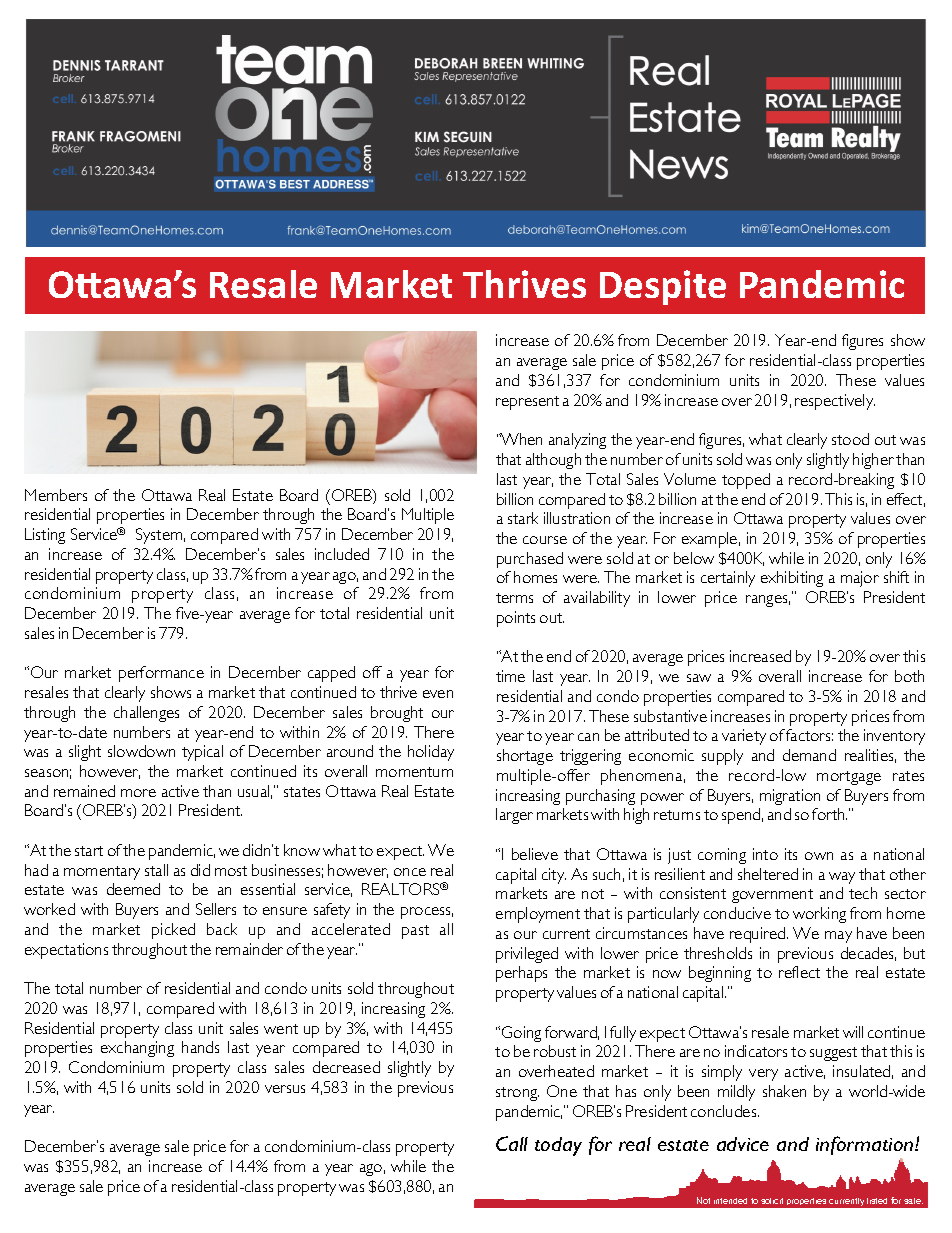 The height and width of the screenshot is (1233, 952). Describe the element at coordinates (663, 287) in the screenshot. I see `Despite` at that location.
